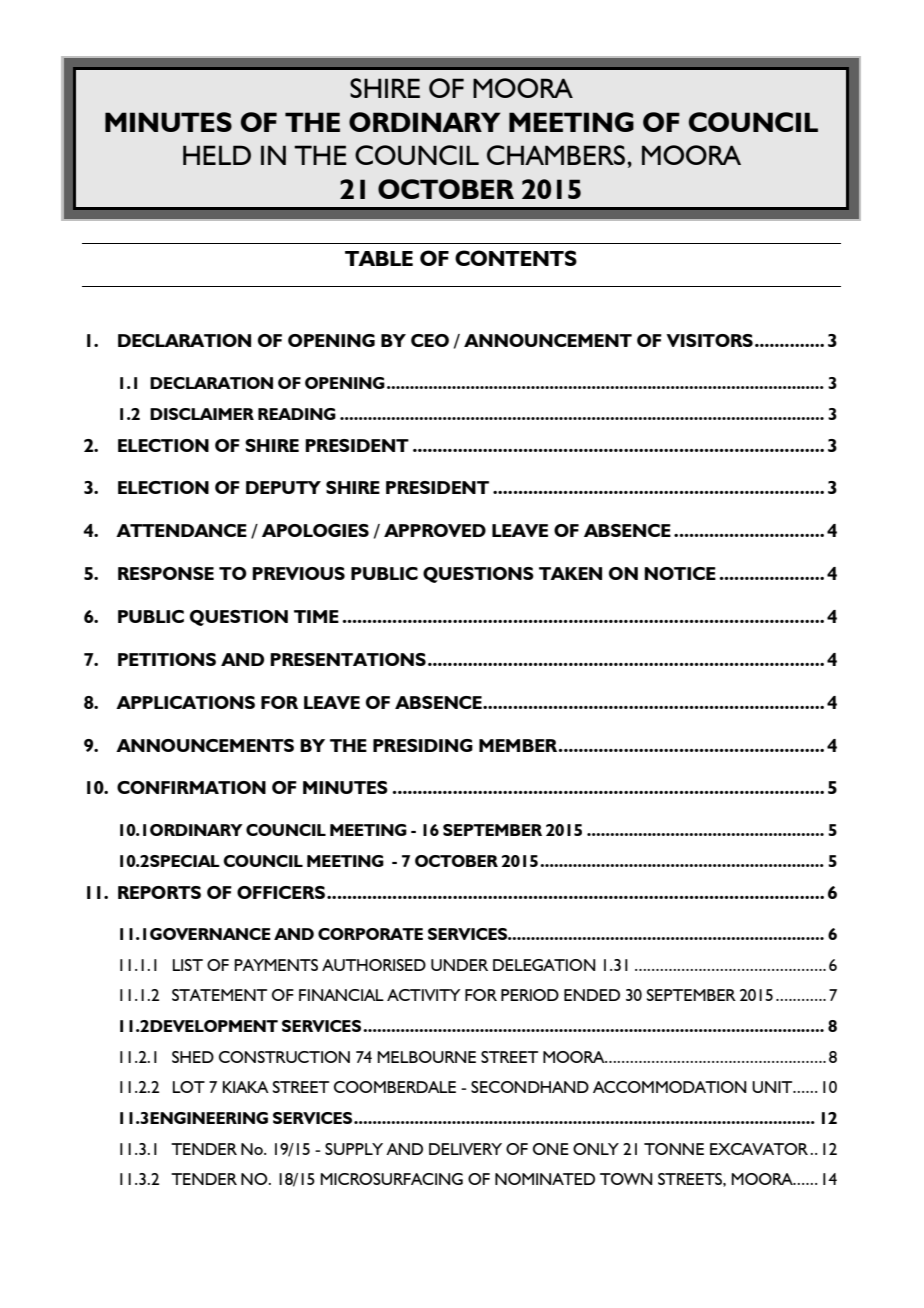 The image size is (924, 1308). Describe the element at coordinates (189, 1087) in the screenshot. I see `LOT` at that location.
